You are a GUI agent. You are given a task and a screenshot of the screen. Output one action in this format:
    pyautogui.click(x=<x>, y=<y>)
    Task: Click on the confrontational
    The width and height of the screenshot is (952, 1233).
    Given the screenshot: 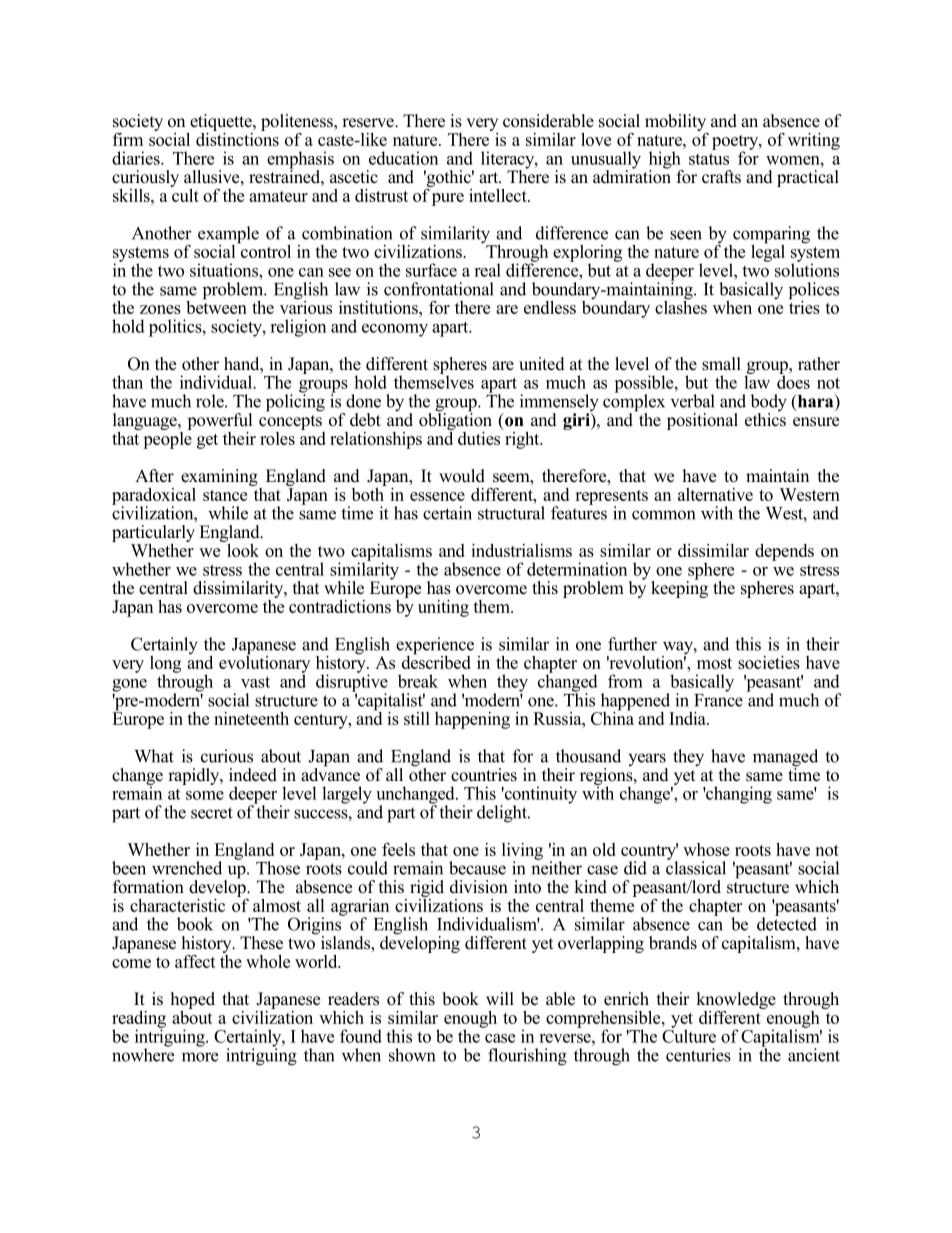 What is the action you would take?
    pyautogui.click(x=439, y=289)
